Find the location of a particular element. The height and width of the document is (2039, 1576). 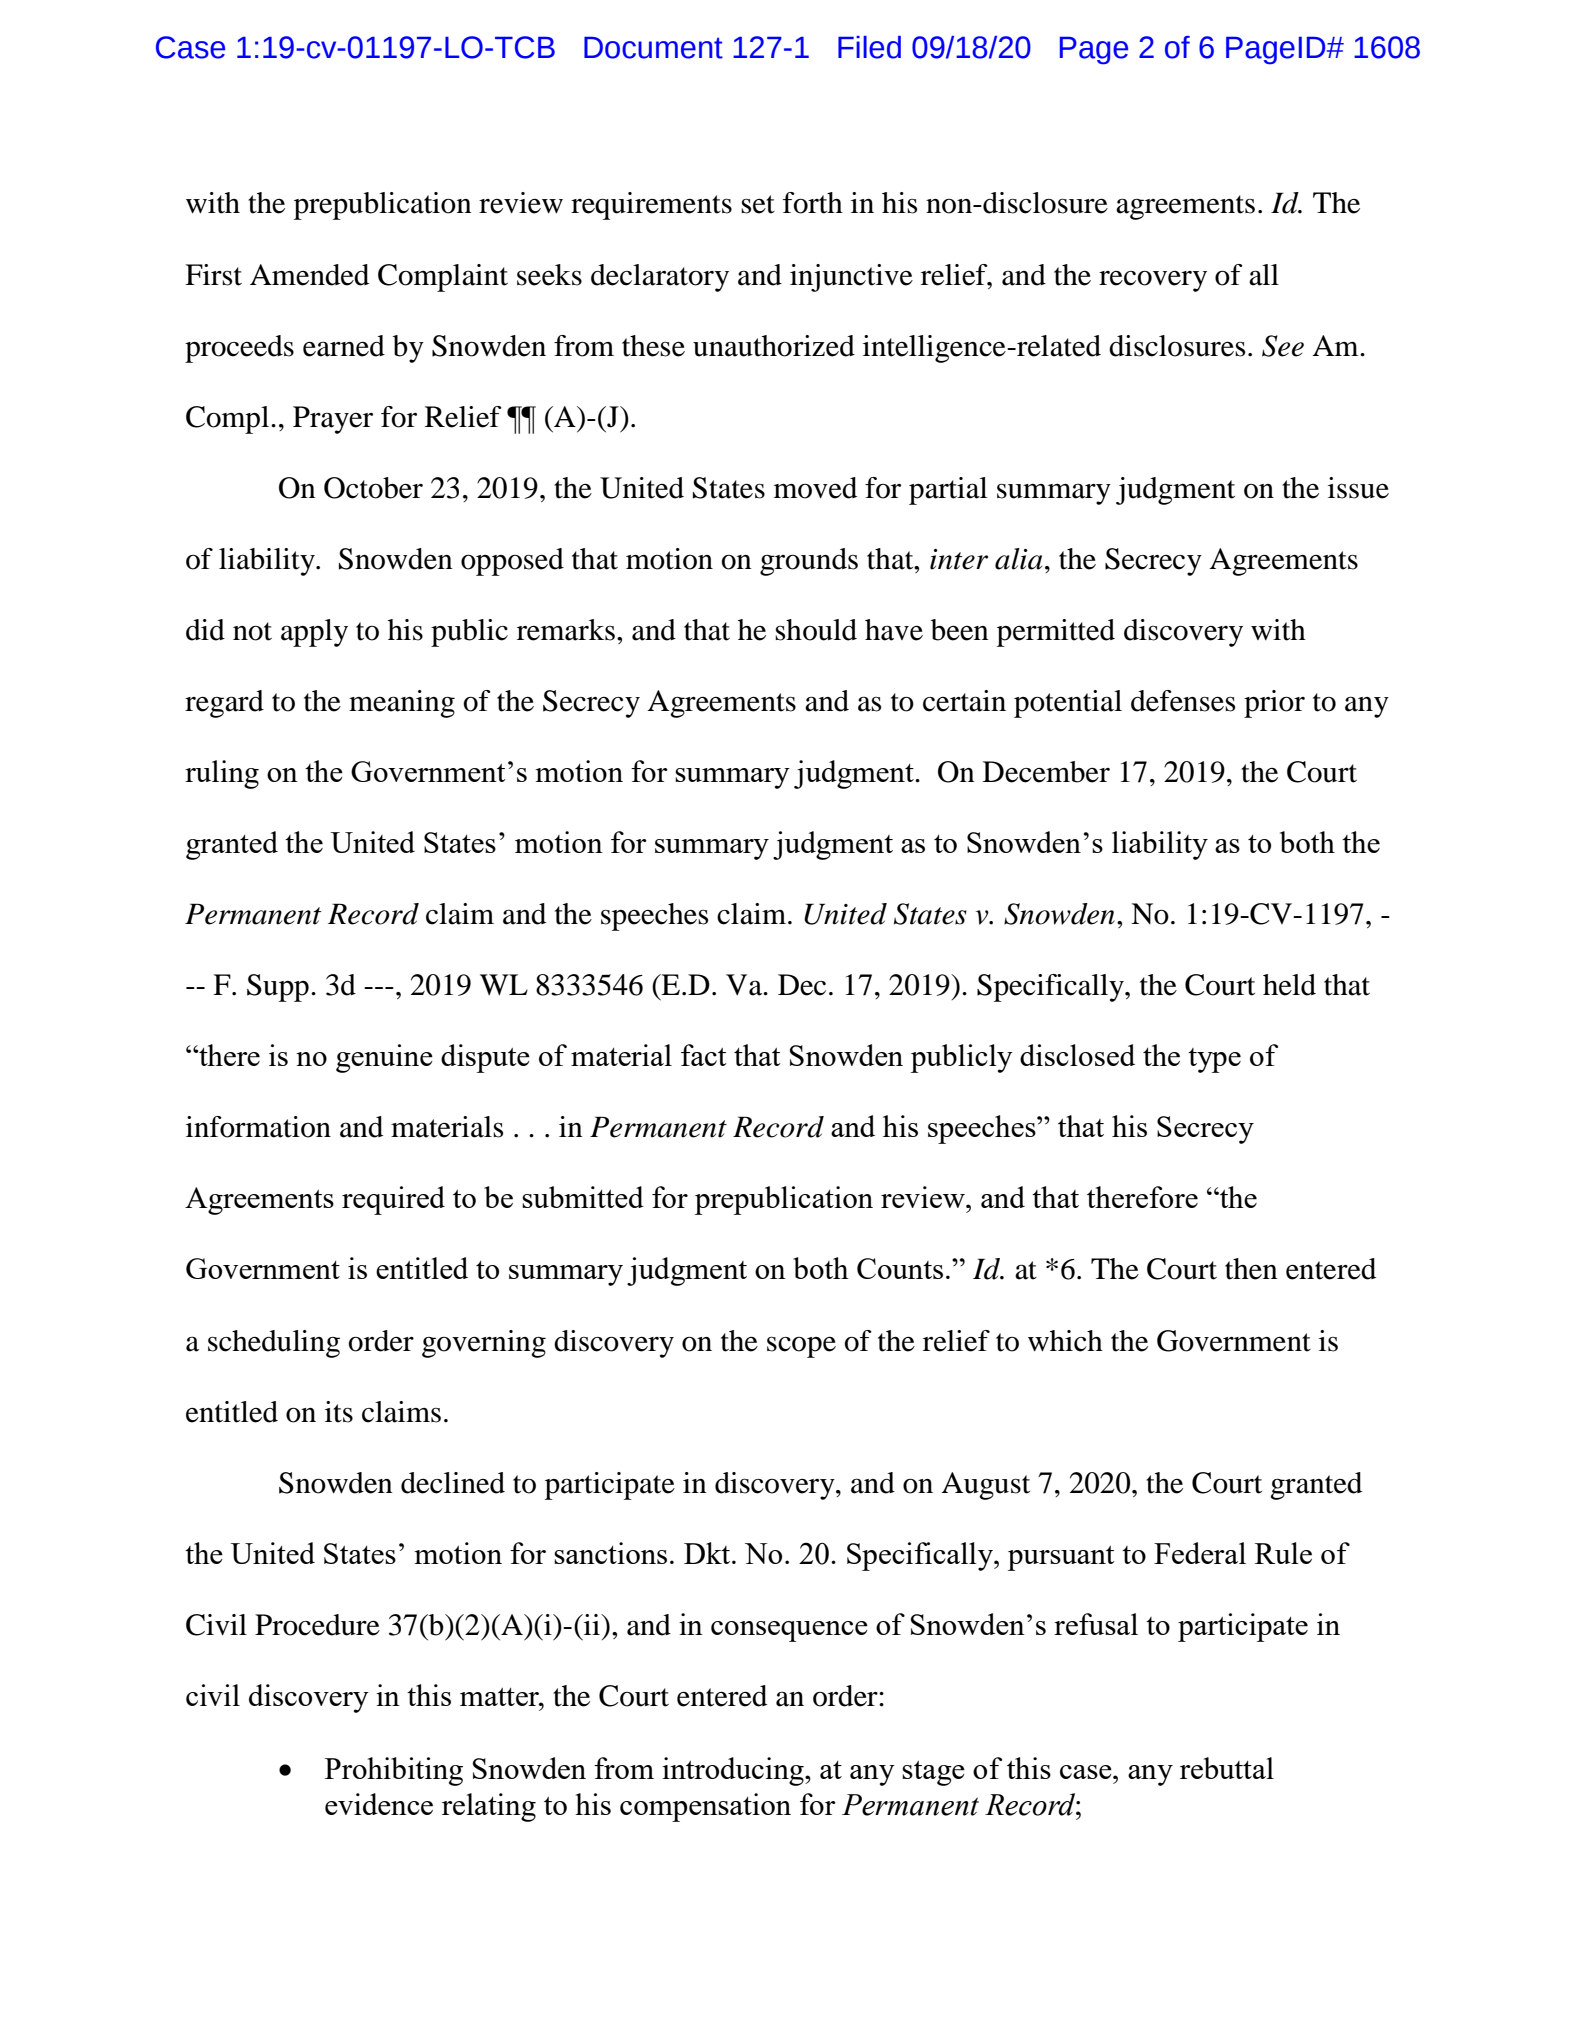

Prohibiting is located at coordinates (394, 1771).
